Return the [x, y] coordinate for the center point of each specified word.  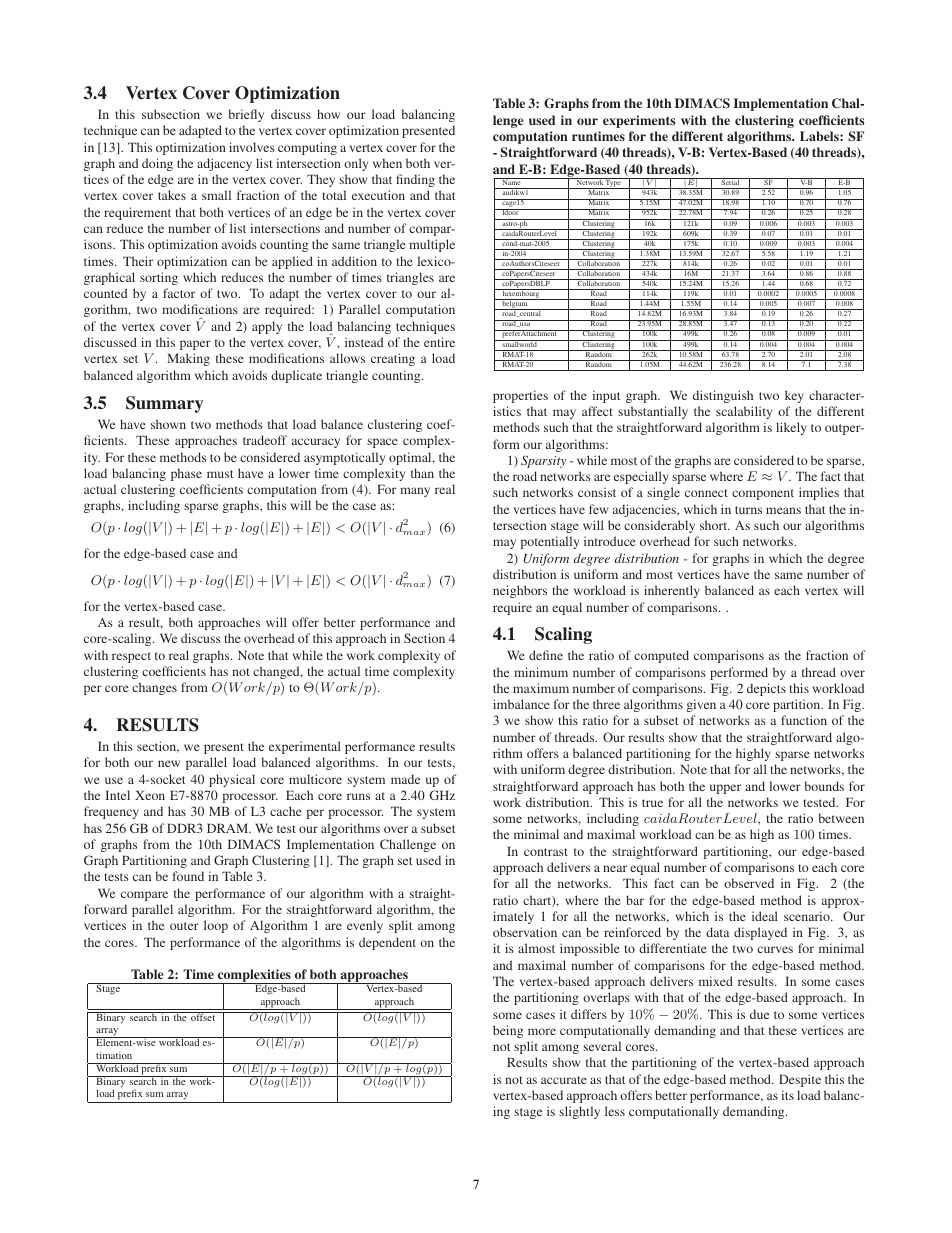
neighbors [520, 591]
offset [203, 1016]
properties [520, 396]
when [387, 163]
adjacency [224, 164]
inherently [672, 591]
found [188, 876]
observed [749, 883]
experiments [639, 121]
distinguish [723, 396]
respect [131, 657]
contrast [546, 852]
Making [188, 359]
